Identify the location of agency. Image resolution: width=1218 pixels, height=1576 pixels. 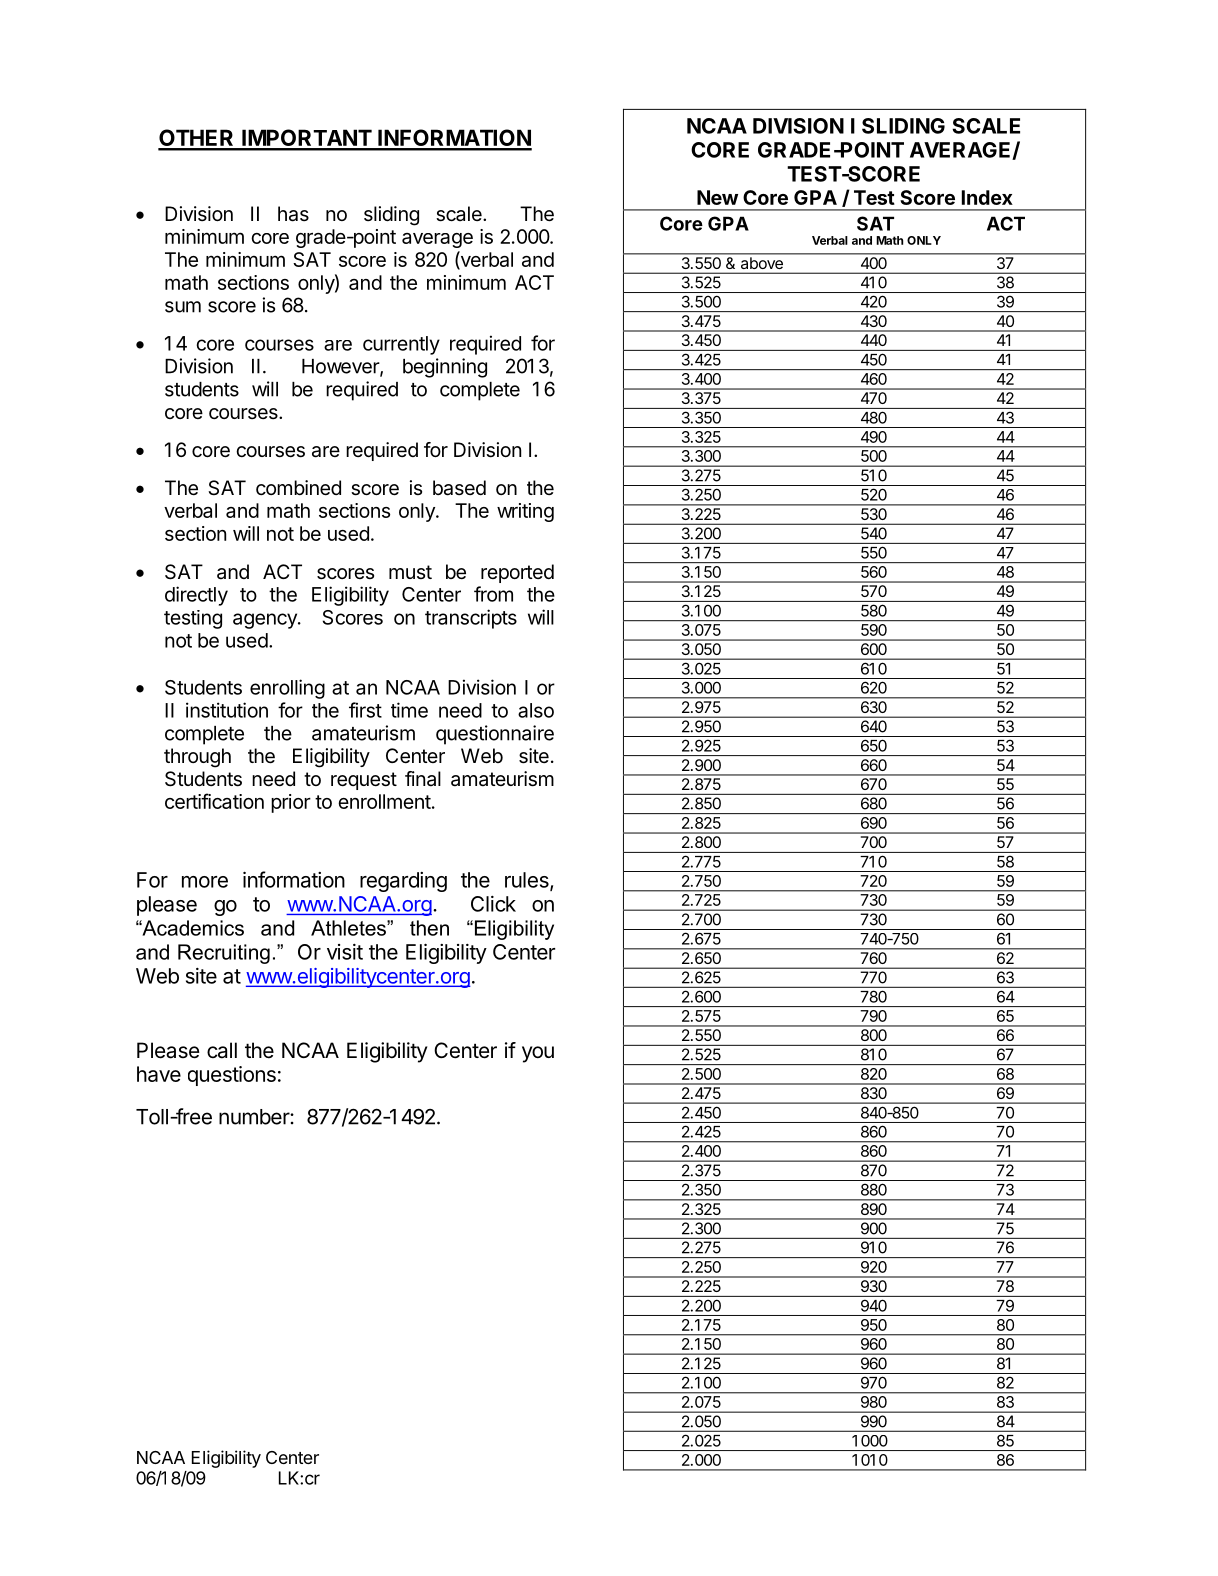
(266, 621).
